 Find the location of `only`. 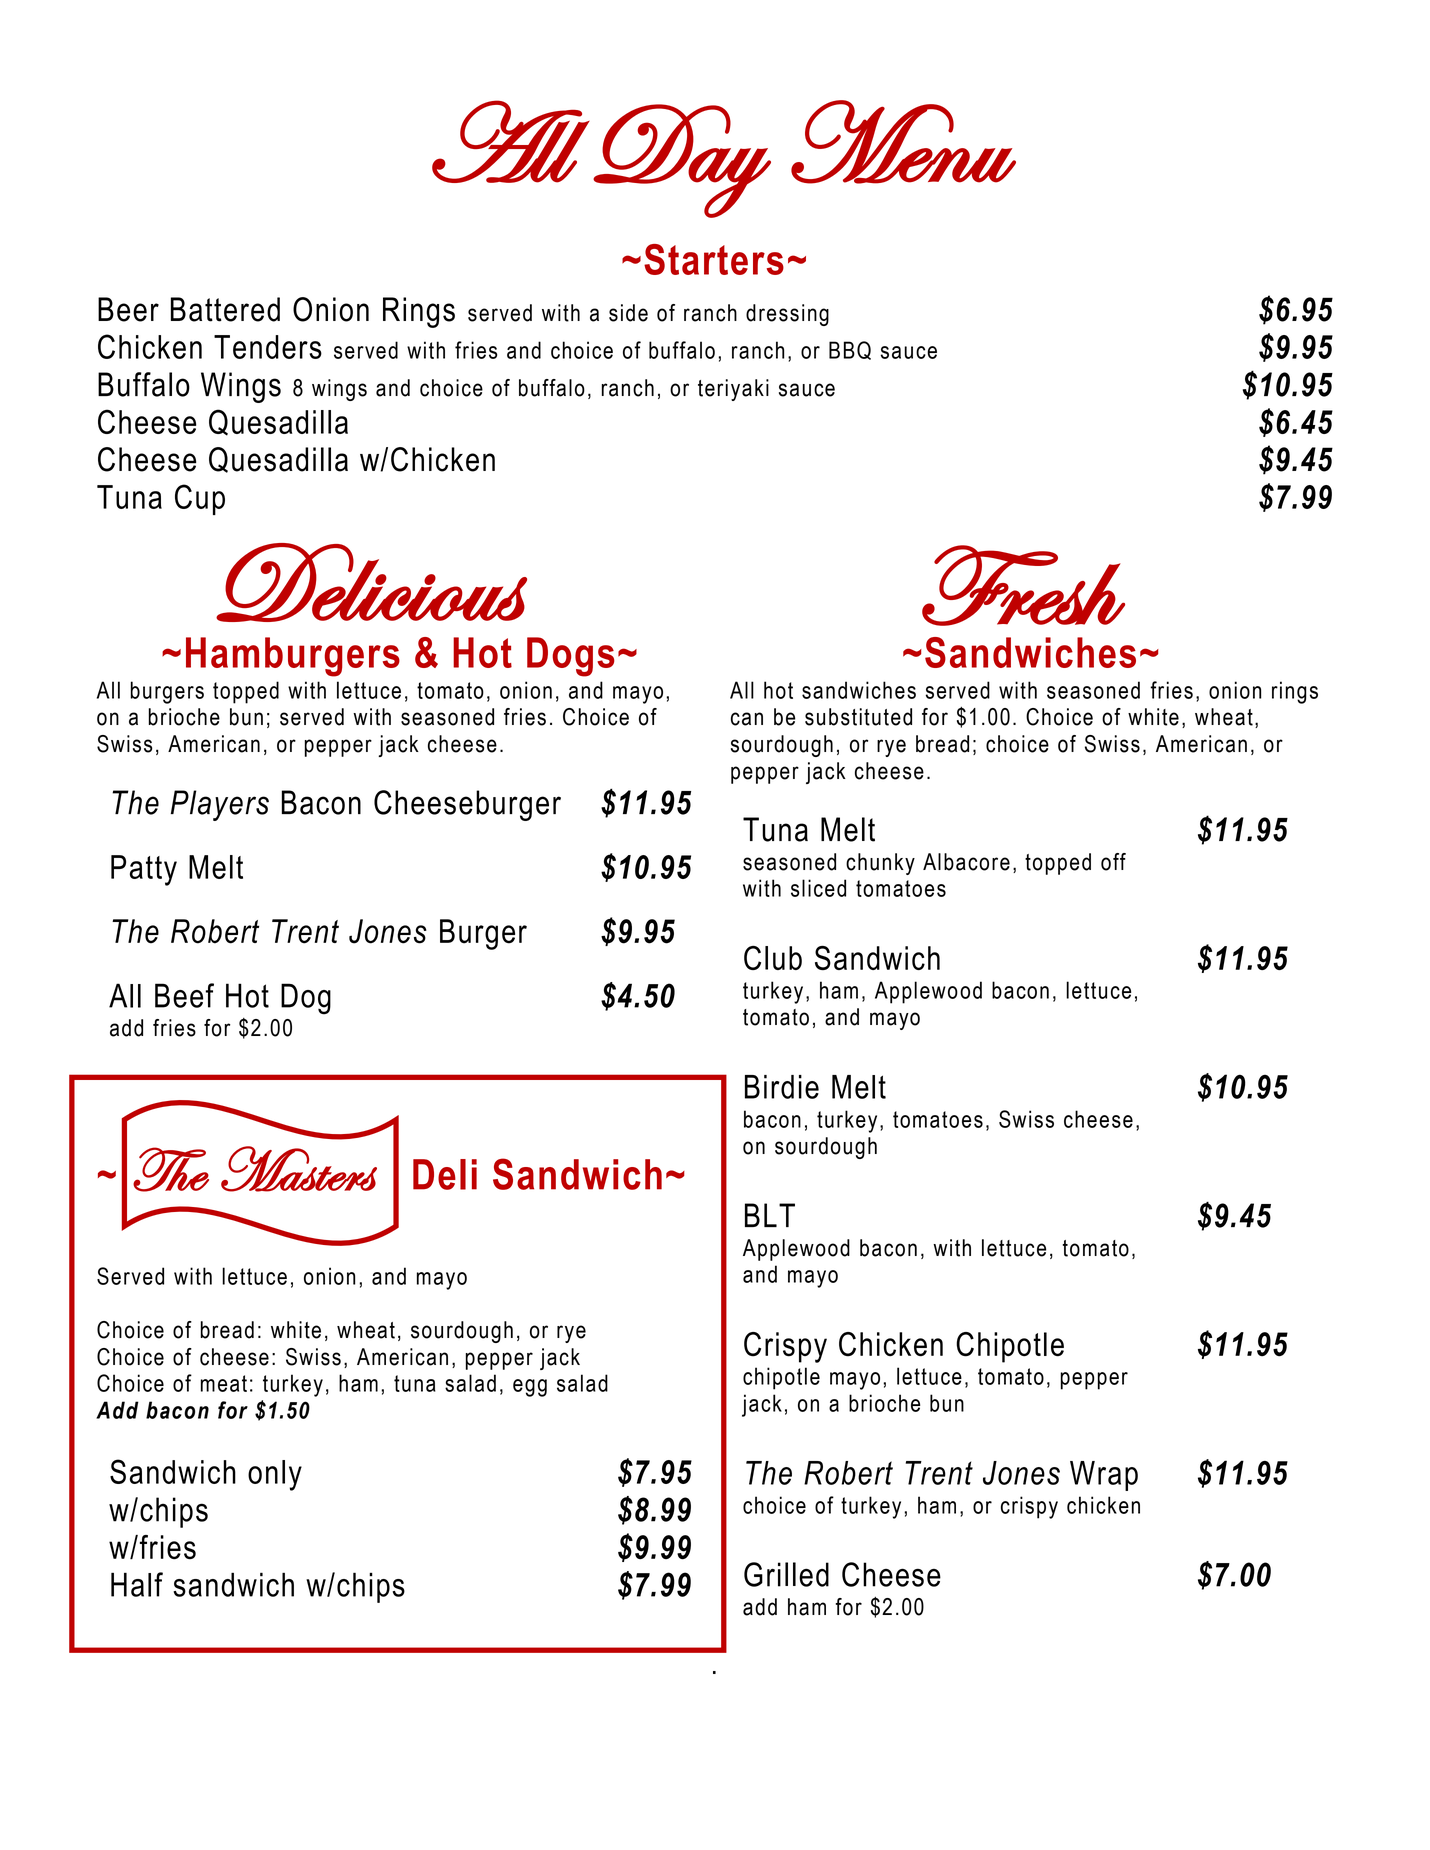

only is located at coordinates (275, 1475).
